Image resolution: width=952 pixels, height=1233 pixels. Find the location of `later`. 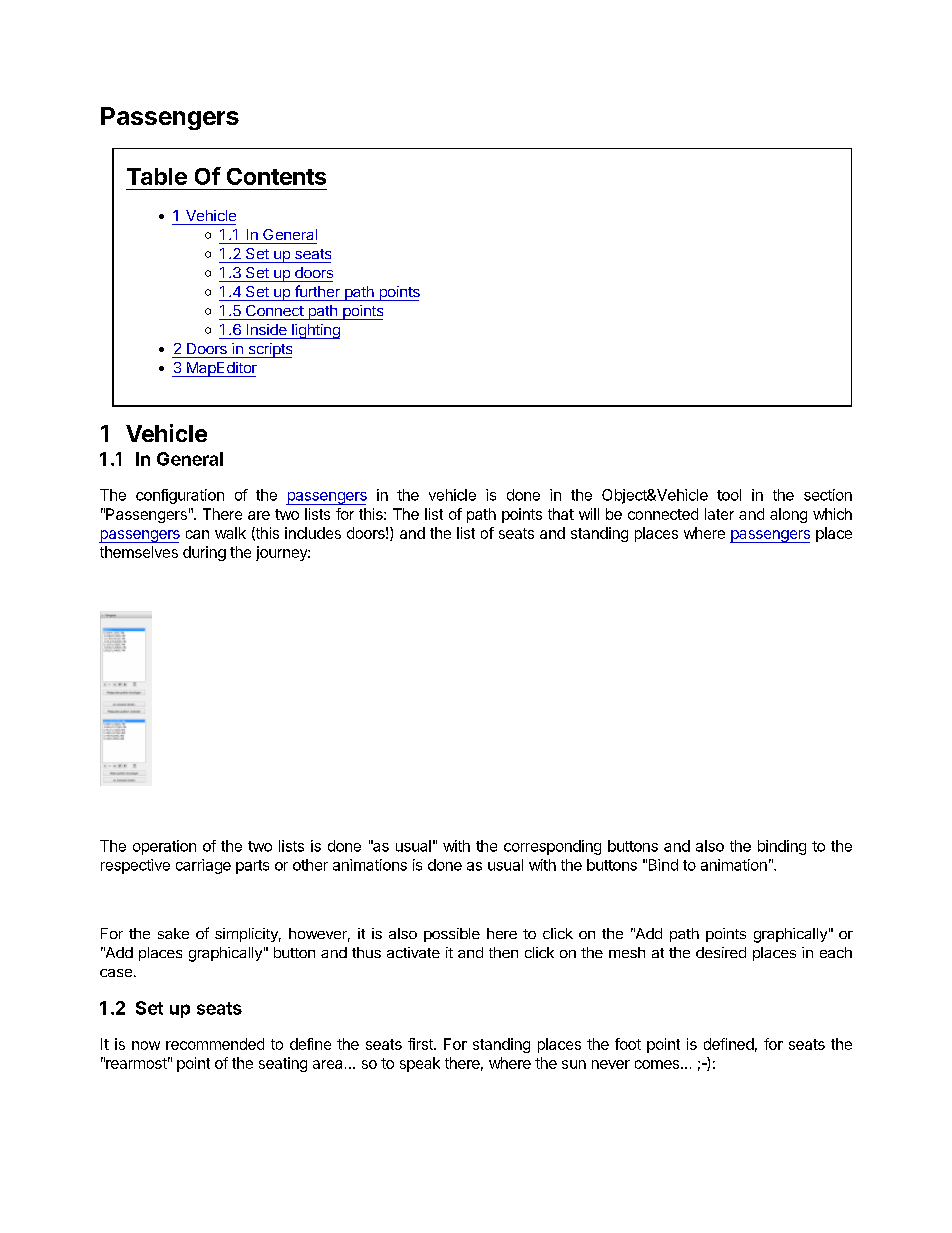

later is located at coordinates (719, 514).
